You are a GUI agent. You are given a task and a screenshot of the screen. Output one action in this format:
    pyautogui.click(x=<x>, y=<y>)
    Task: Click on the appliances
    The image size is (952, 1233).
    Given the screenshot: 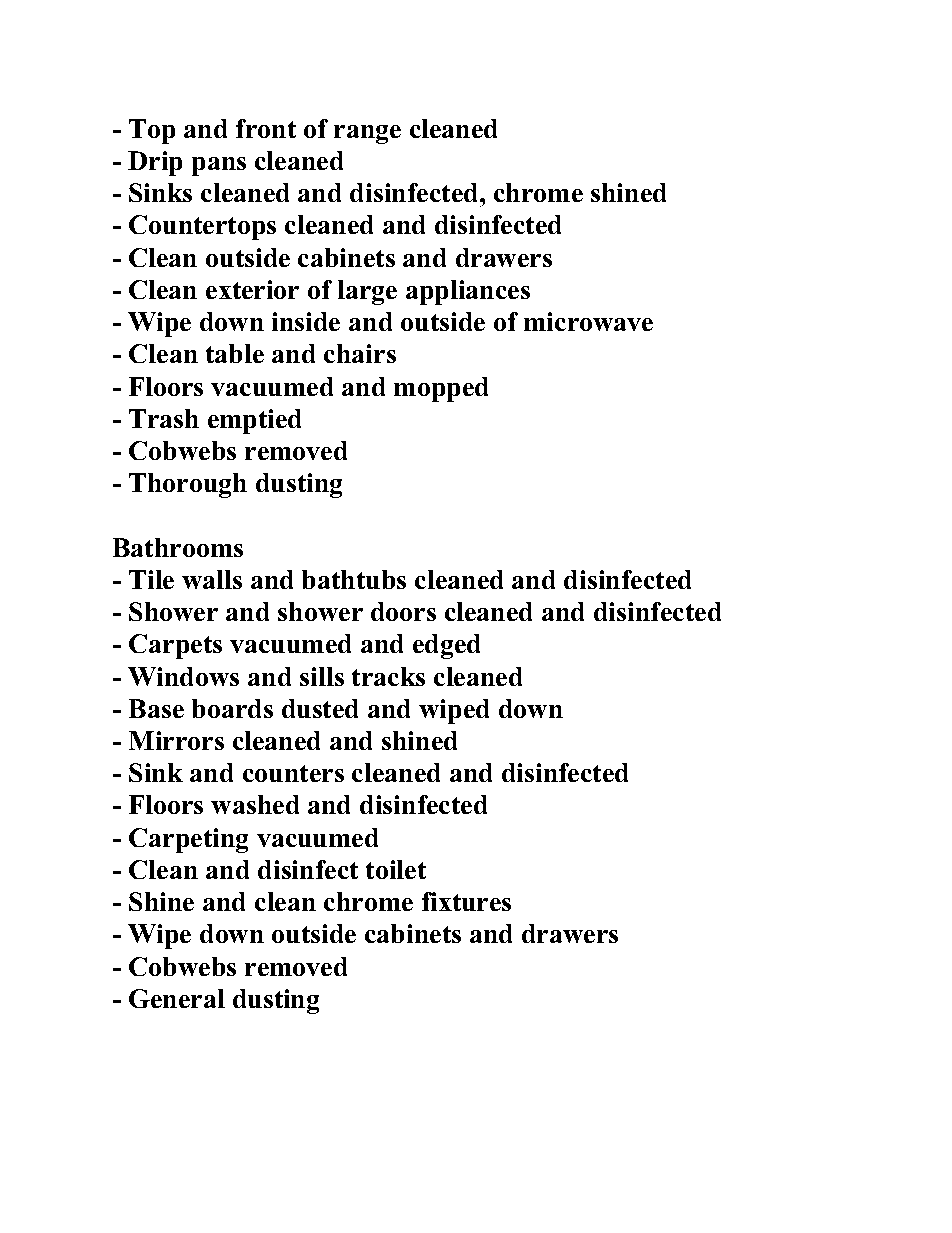 What is the action you would take?
    pyautogui.click(x=468, y=292)
